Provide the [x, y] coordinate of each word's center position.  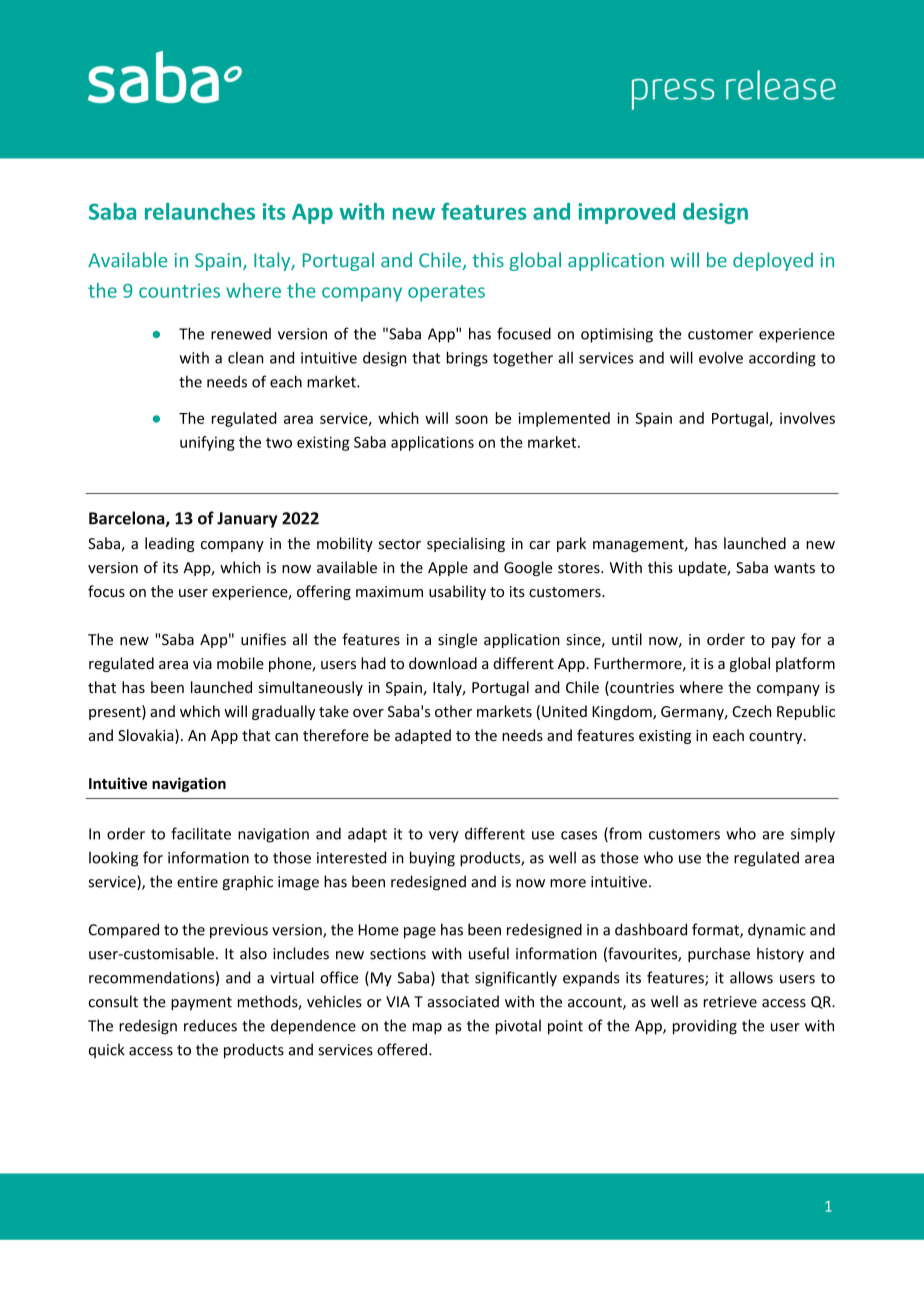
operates [446, 293]
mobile [240, 663]
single [457, 640]
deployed [773, 261]
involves [807, 418]
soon [471, 419]
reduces [210, 1025]
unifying [207, 443]
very [444, 837]
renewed [241, 334]
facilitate [201, 833]
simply [813, 835]
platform [805, 664]
